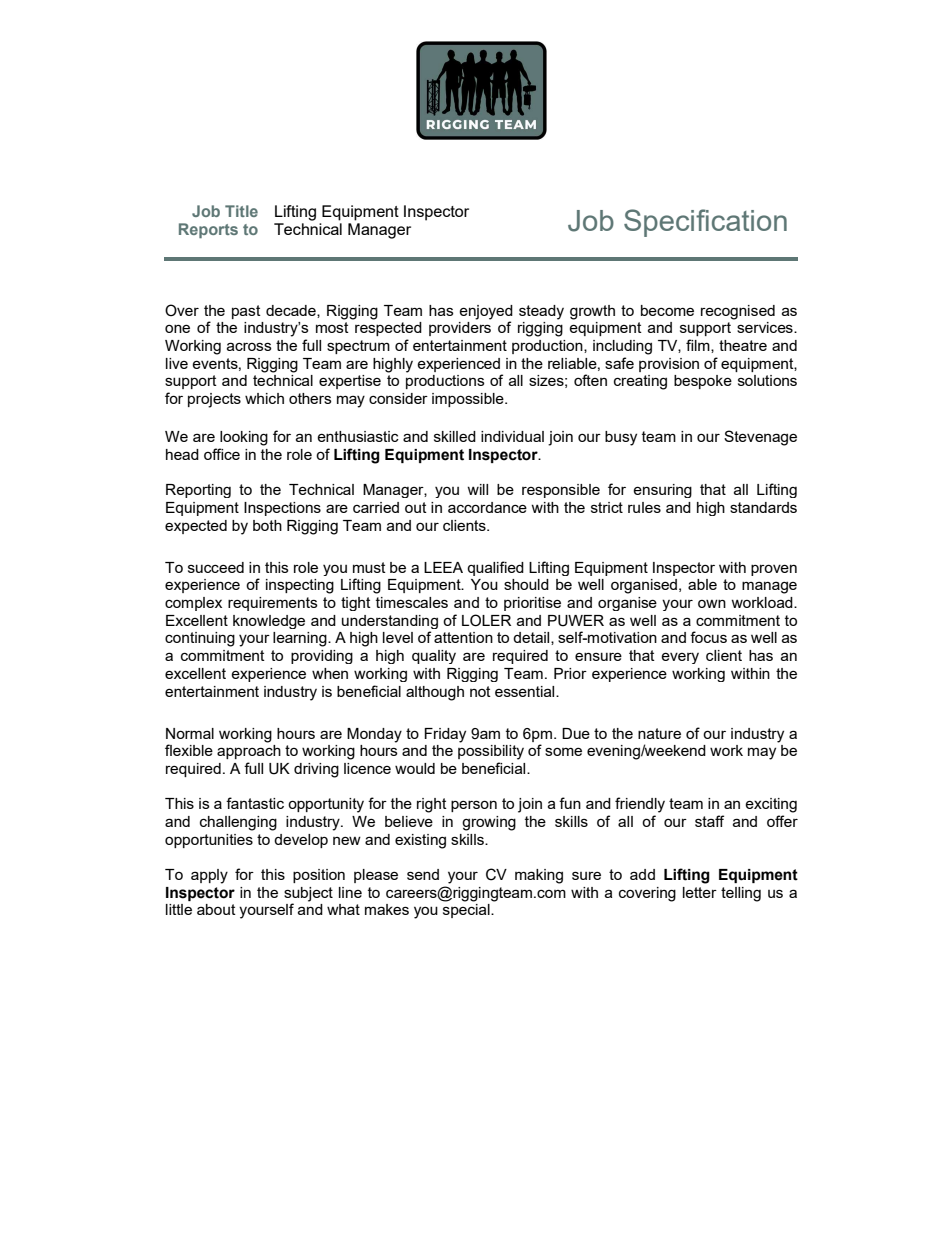 The height and width of the document is (1233, 952). I want to click on letter, so click(700, 892).
